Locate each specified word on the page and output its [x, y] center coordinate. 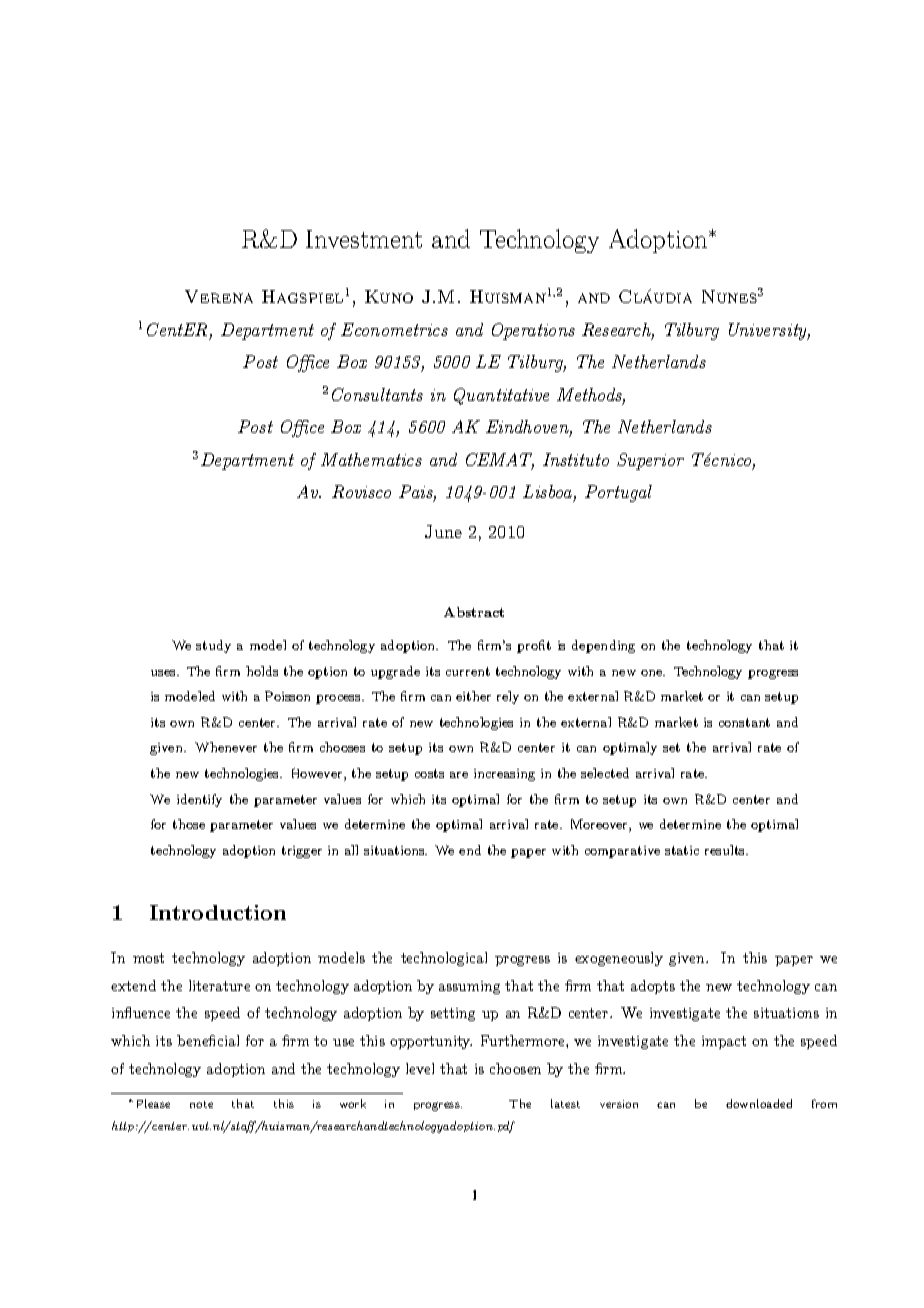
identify [199, 800]
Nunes [729, 296]
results [726, 850]
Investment [364, 239]
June [443, 531]
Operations [533, 331]
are [459, 775]
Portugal [618, 493]
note [201, 1104]
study [213, 646]
